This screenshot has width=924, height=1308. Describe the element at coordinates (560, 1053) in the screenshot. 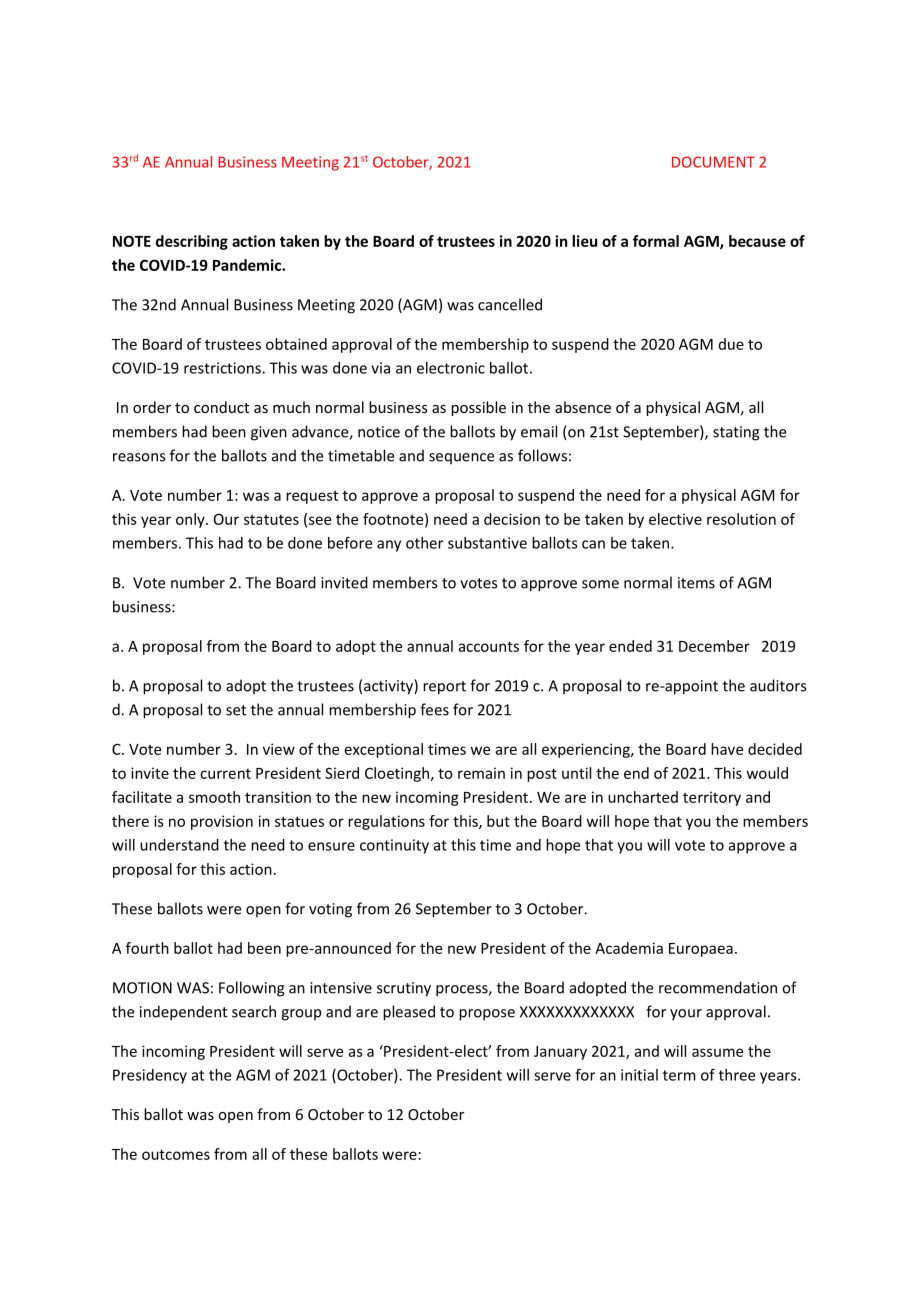

I see `January` at that location.
